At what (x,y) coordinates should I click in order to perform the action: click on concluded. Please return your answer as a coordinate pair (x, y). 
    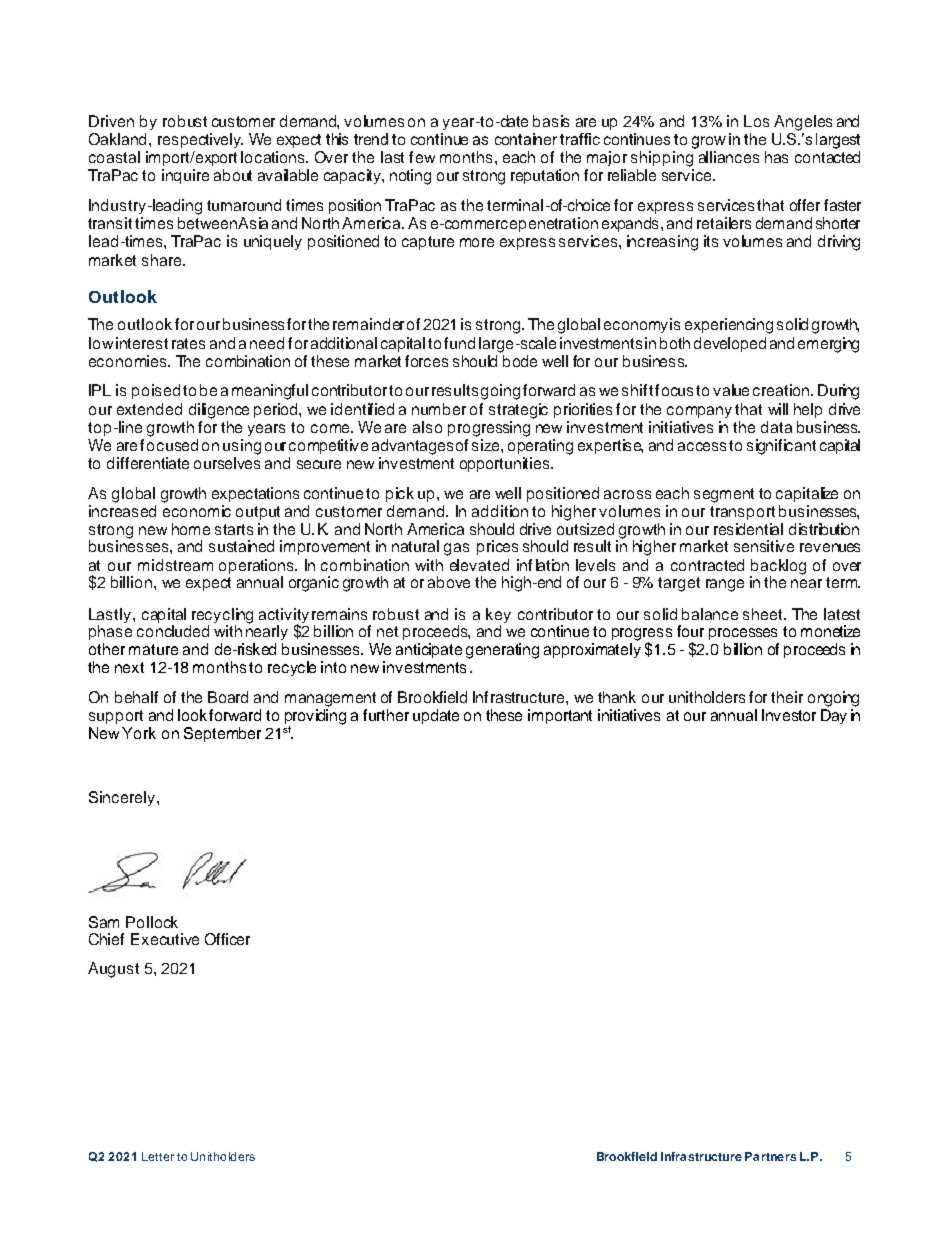
    Looking at the image, I should click on (173, 631).
